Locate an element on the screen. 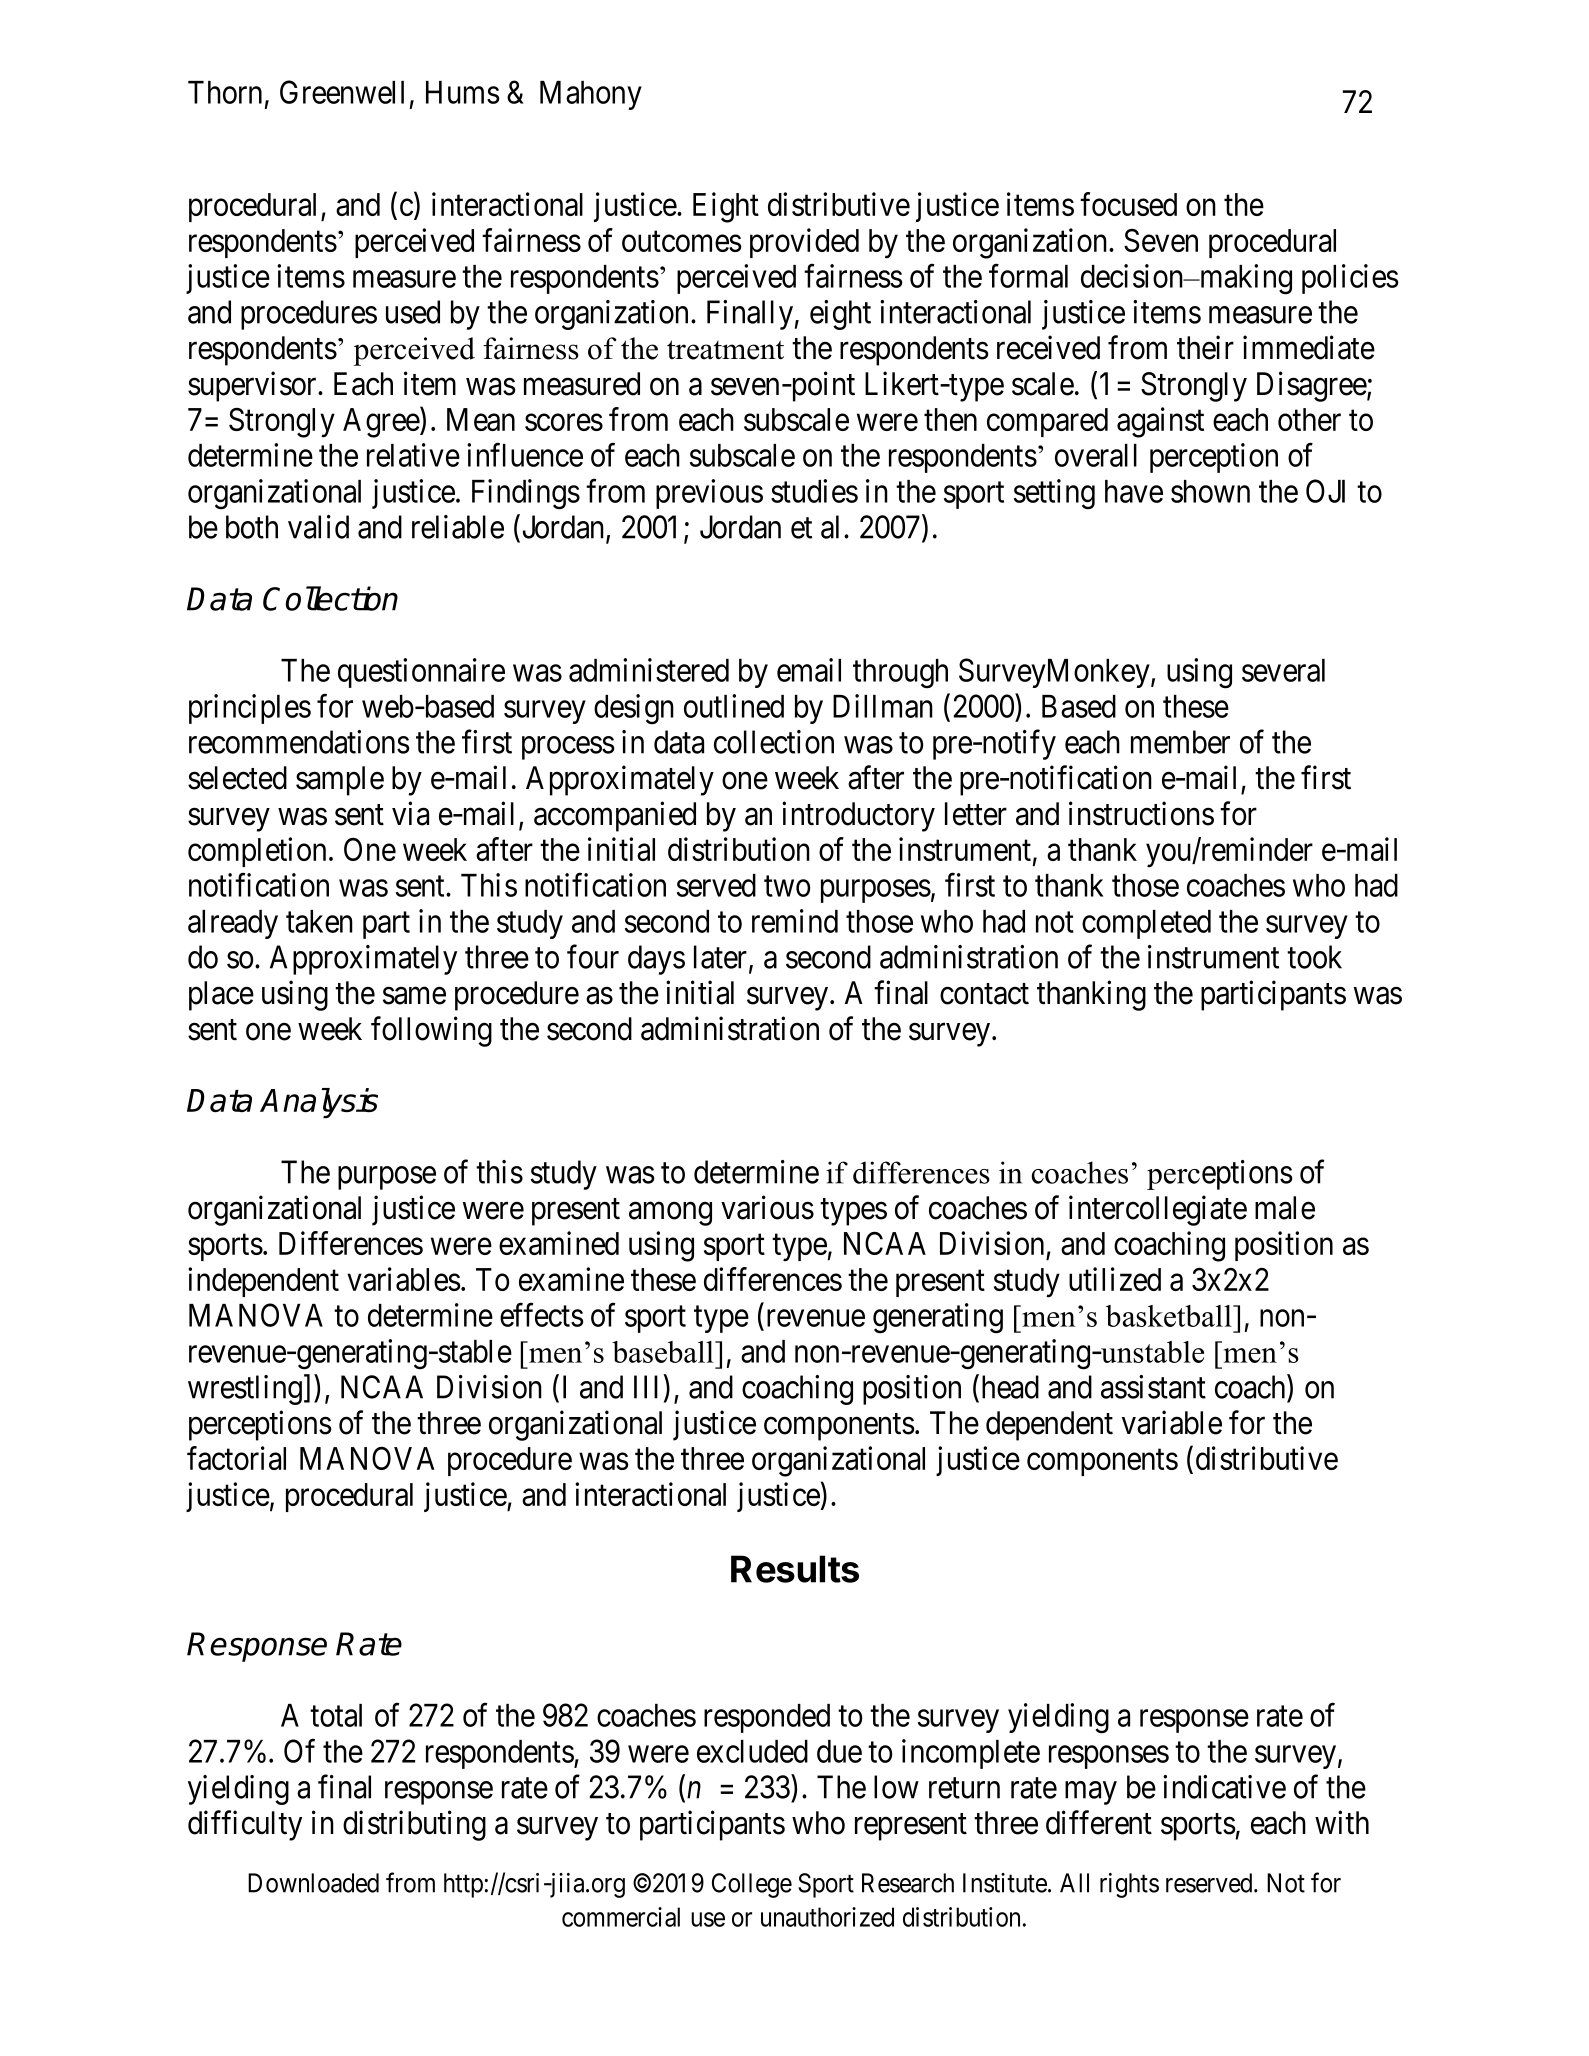  member is located at coordinates (1180, 742).
